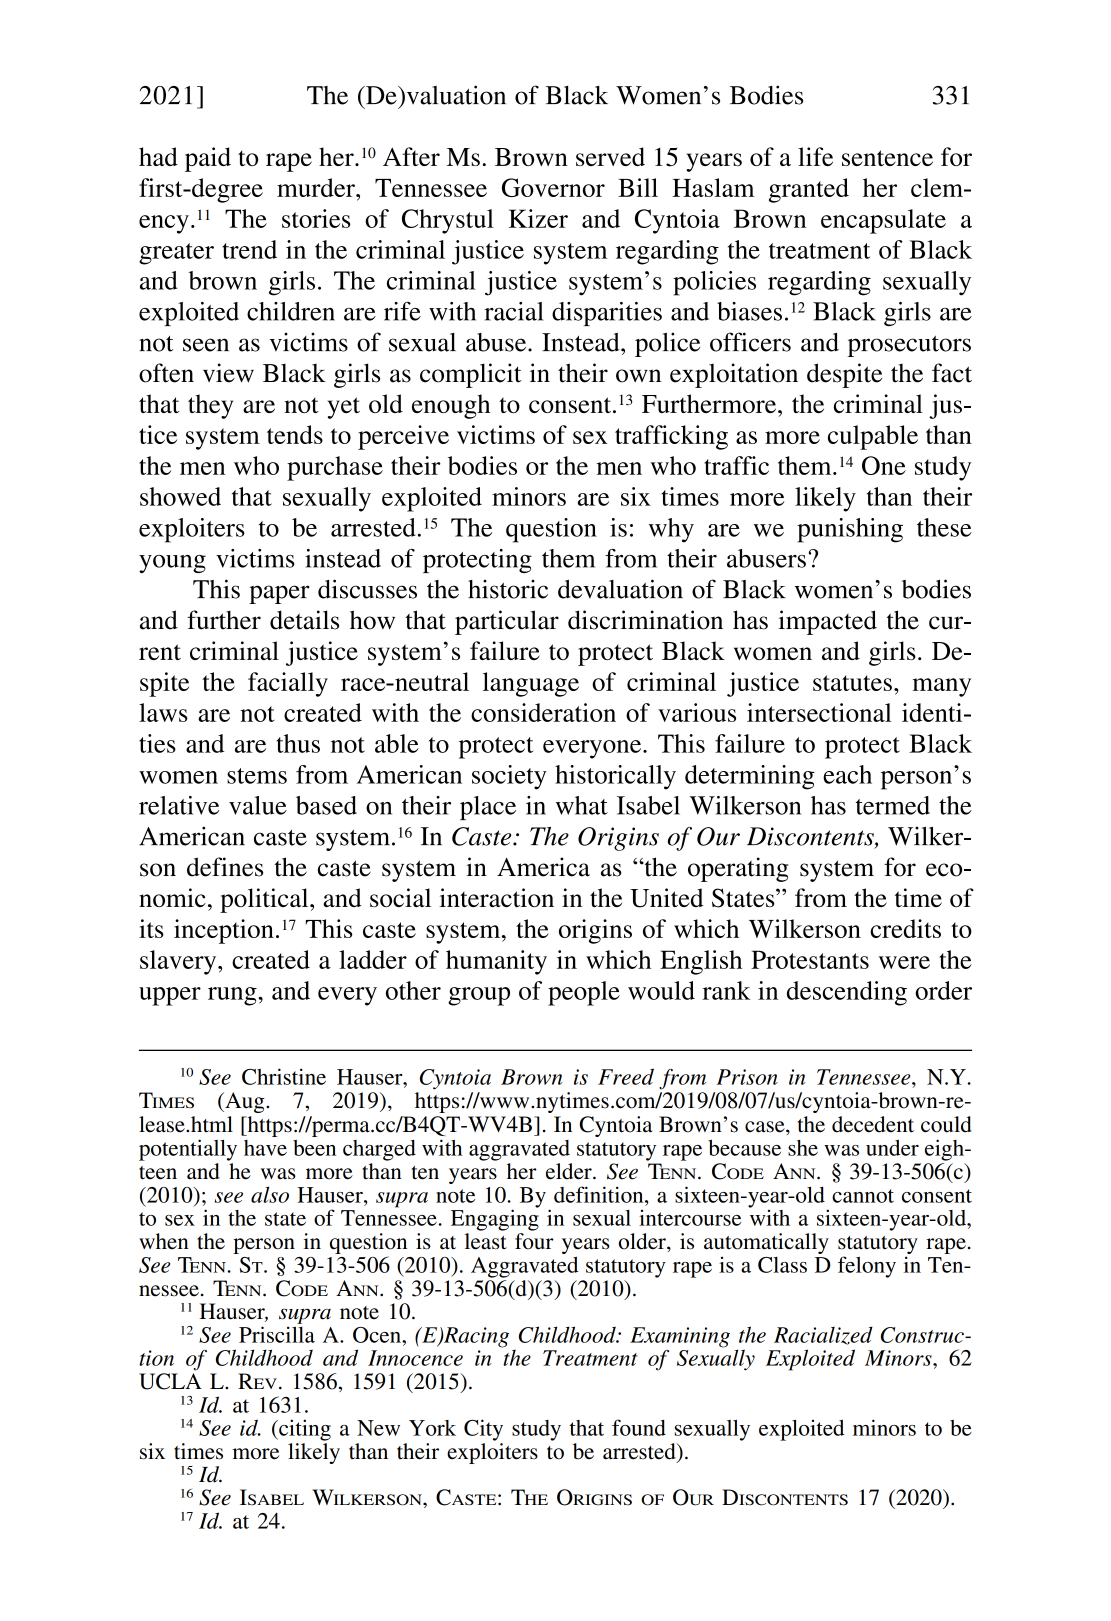 This document has height=1621, width=1111. I want to click on encapsulate, so click(883, 221).
